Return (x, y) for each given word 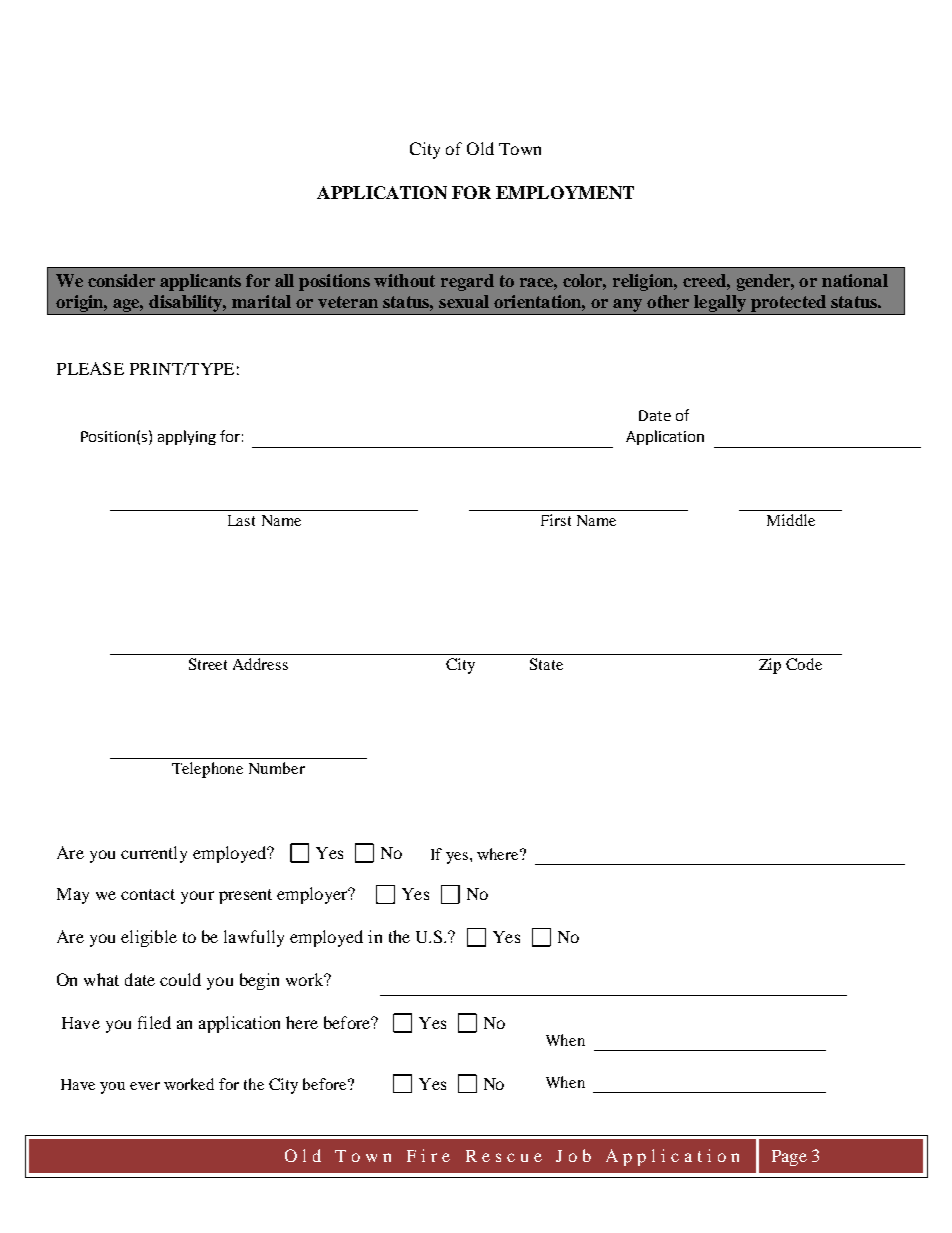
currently (154, 854)
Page (789, 1158)
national (855, 280)
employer (313, 895)
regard (467, 282)
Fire (428, 1155)
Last (241, 520)
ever (145, 1086)
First (556, 520)
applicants (200, 282)
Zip (770, 666)
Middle (791, 520)
